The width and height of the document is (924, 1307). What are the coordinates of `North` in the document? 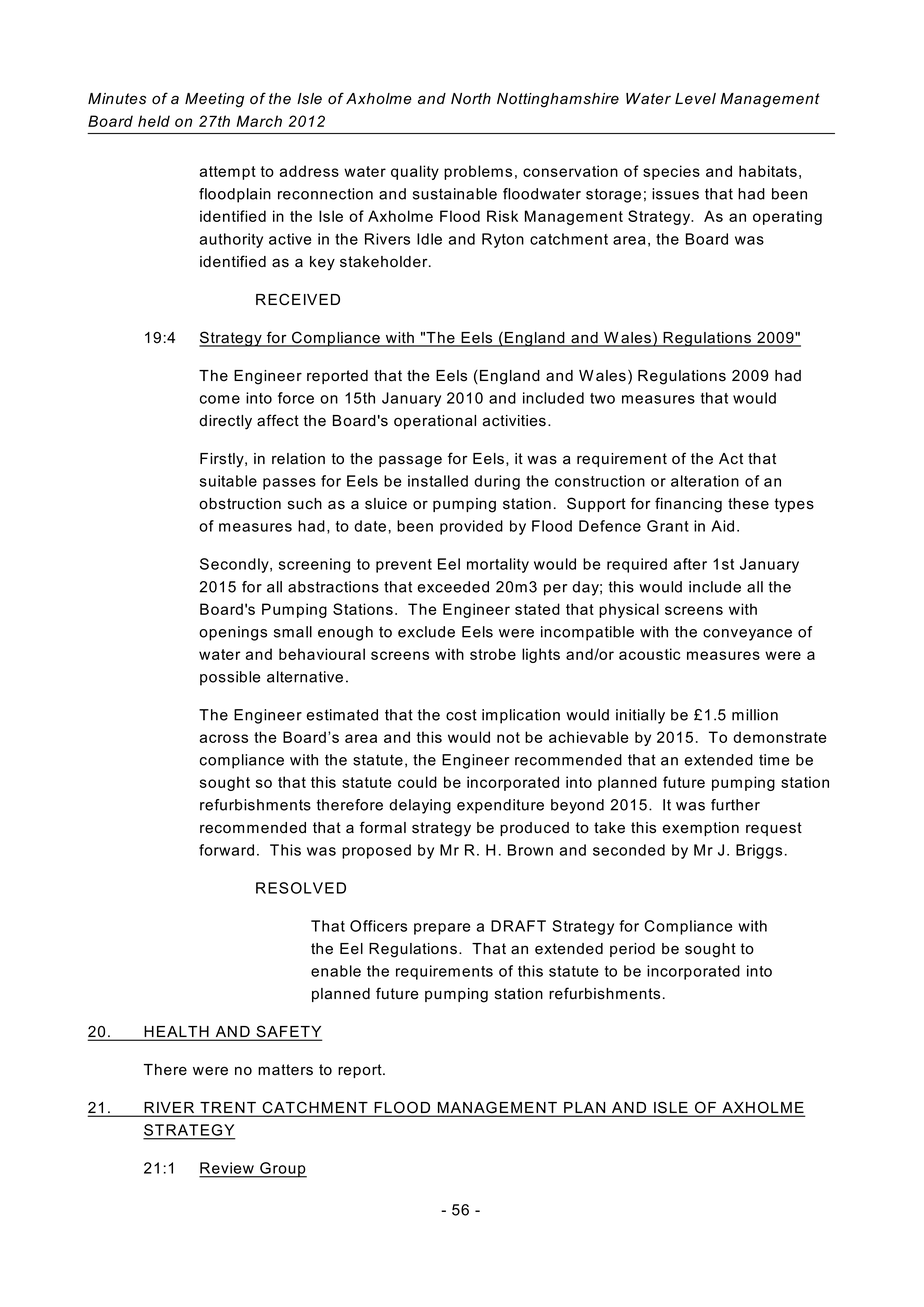 It's located at (471, 99).
